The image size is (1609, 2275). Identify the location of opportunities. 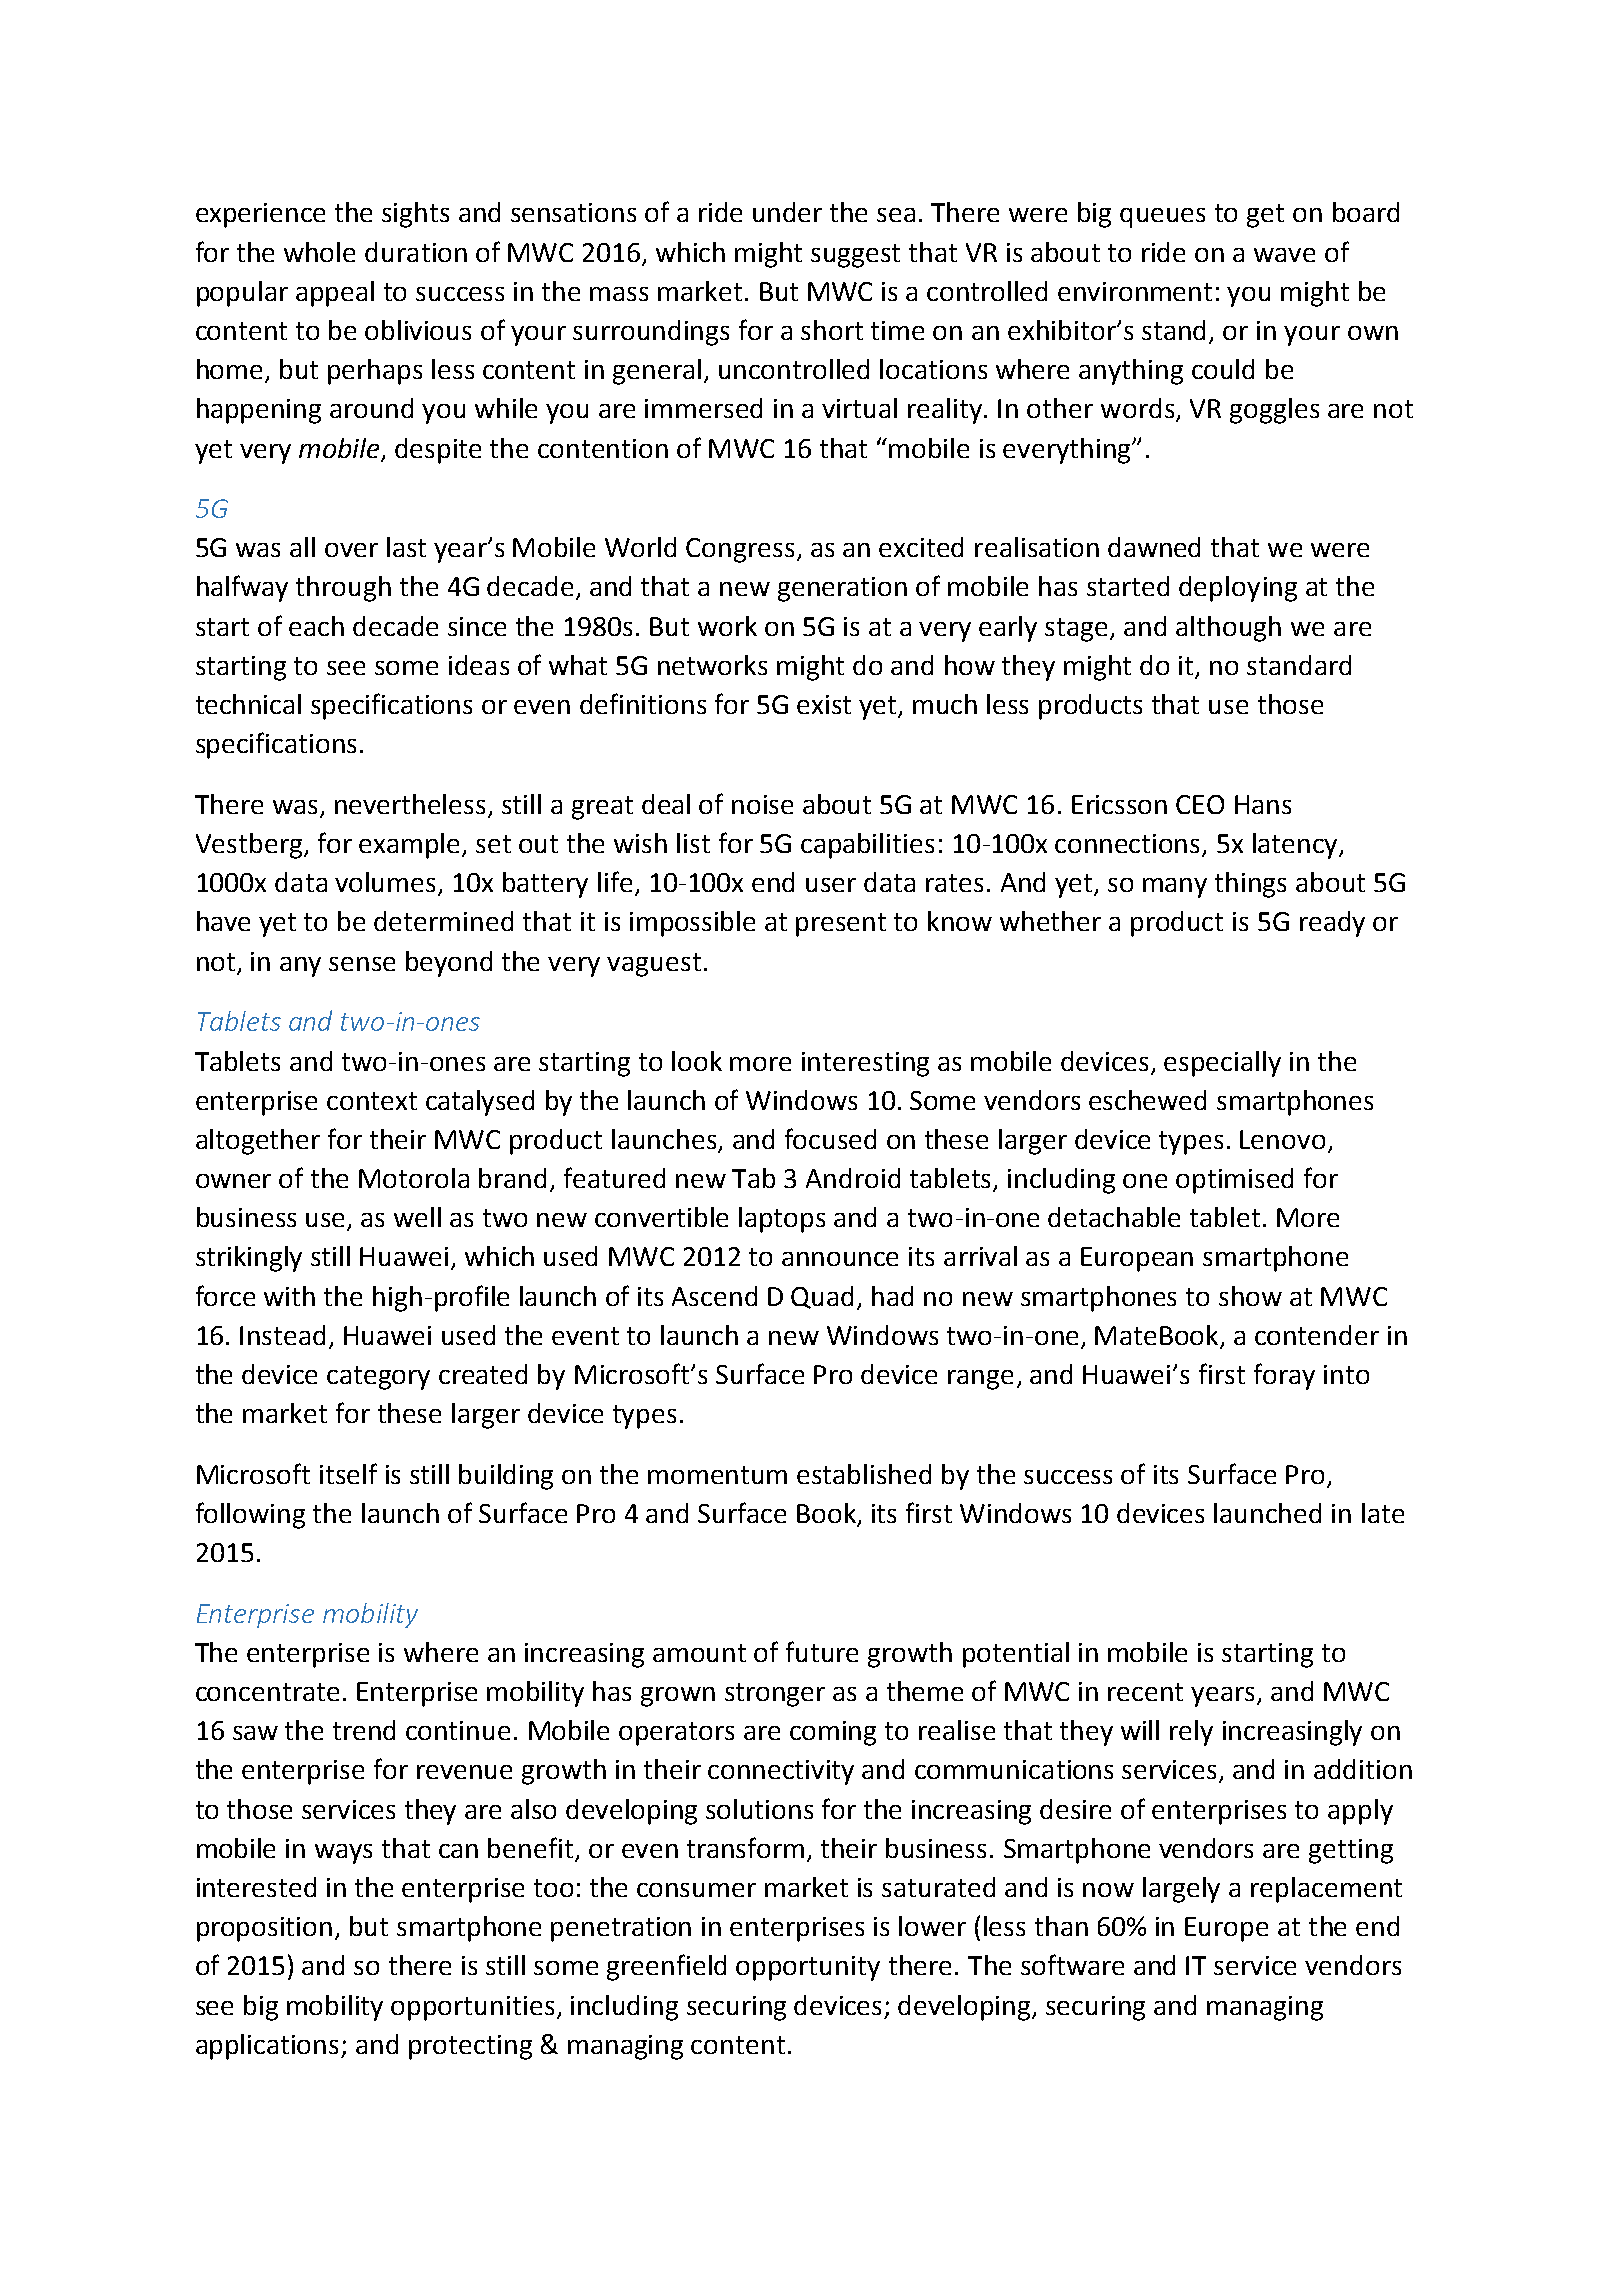
(472, 2008).
